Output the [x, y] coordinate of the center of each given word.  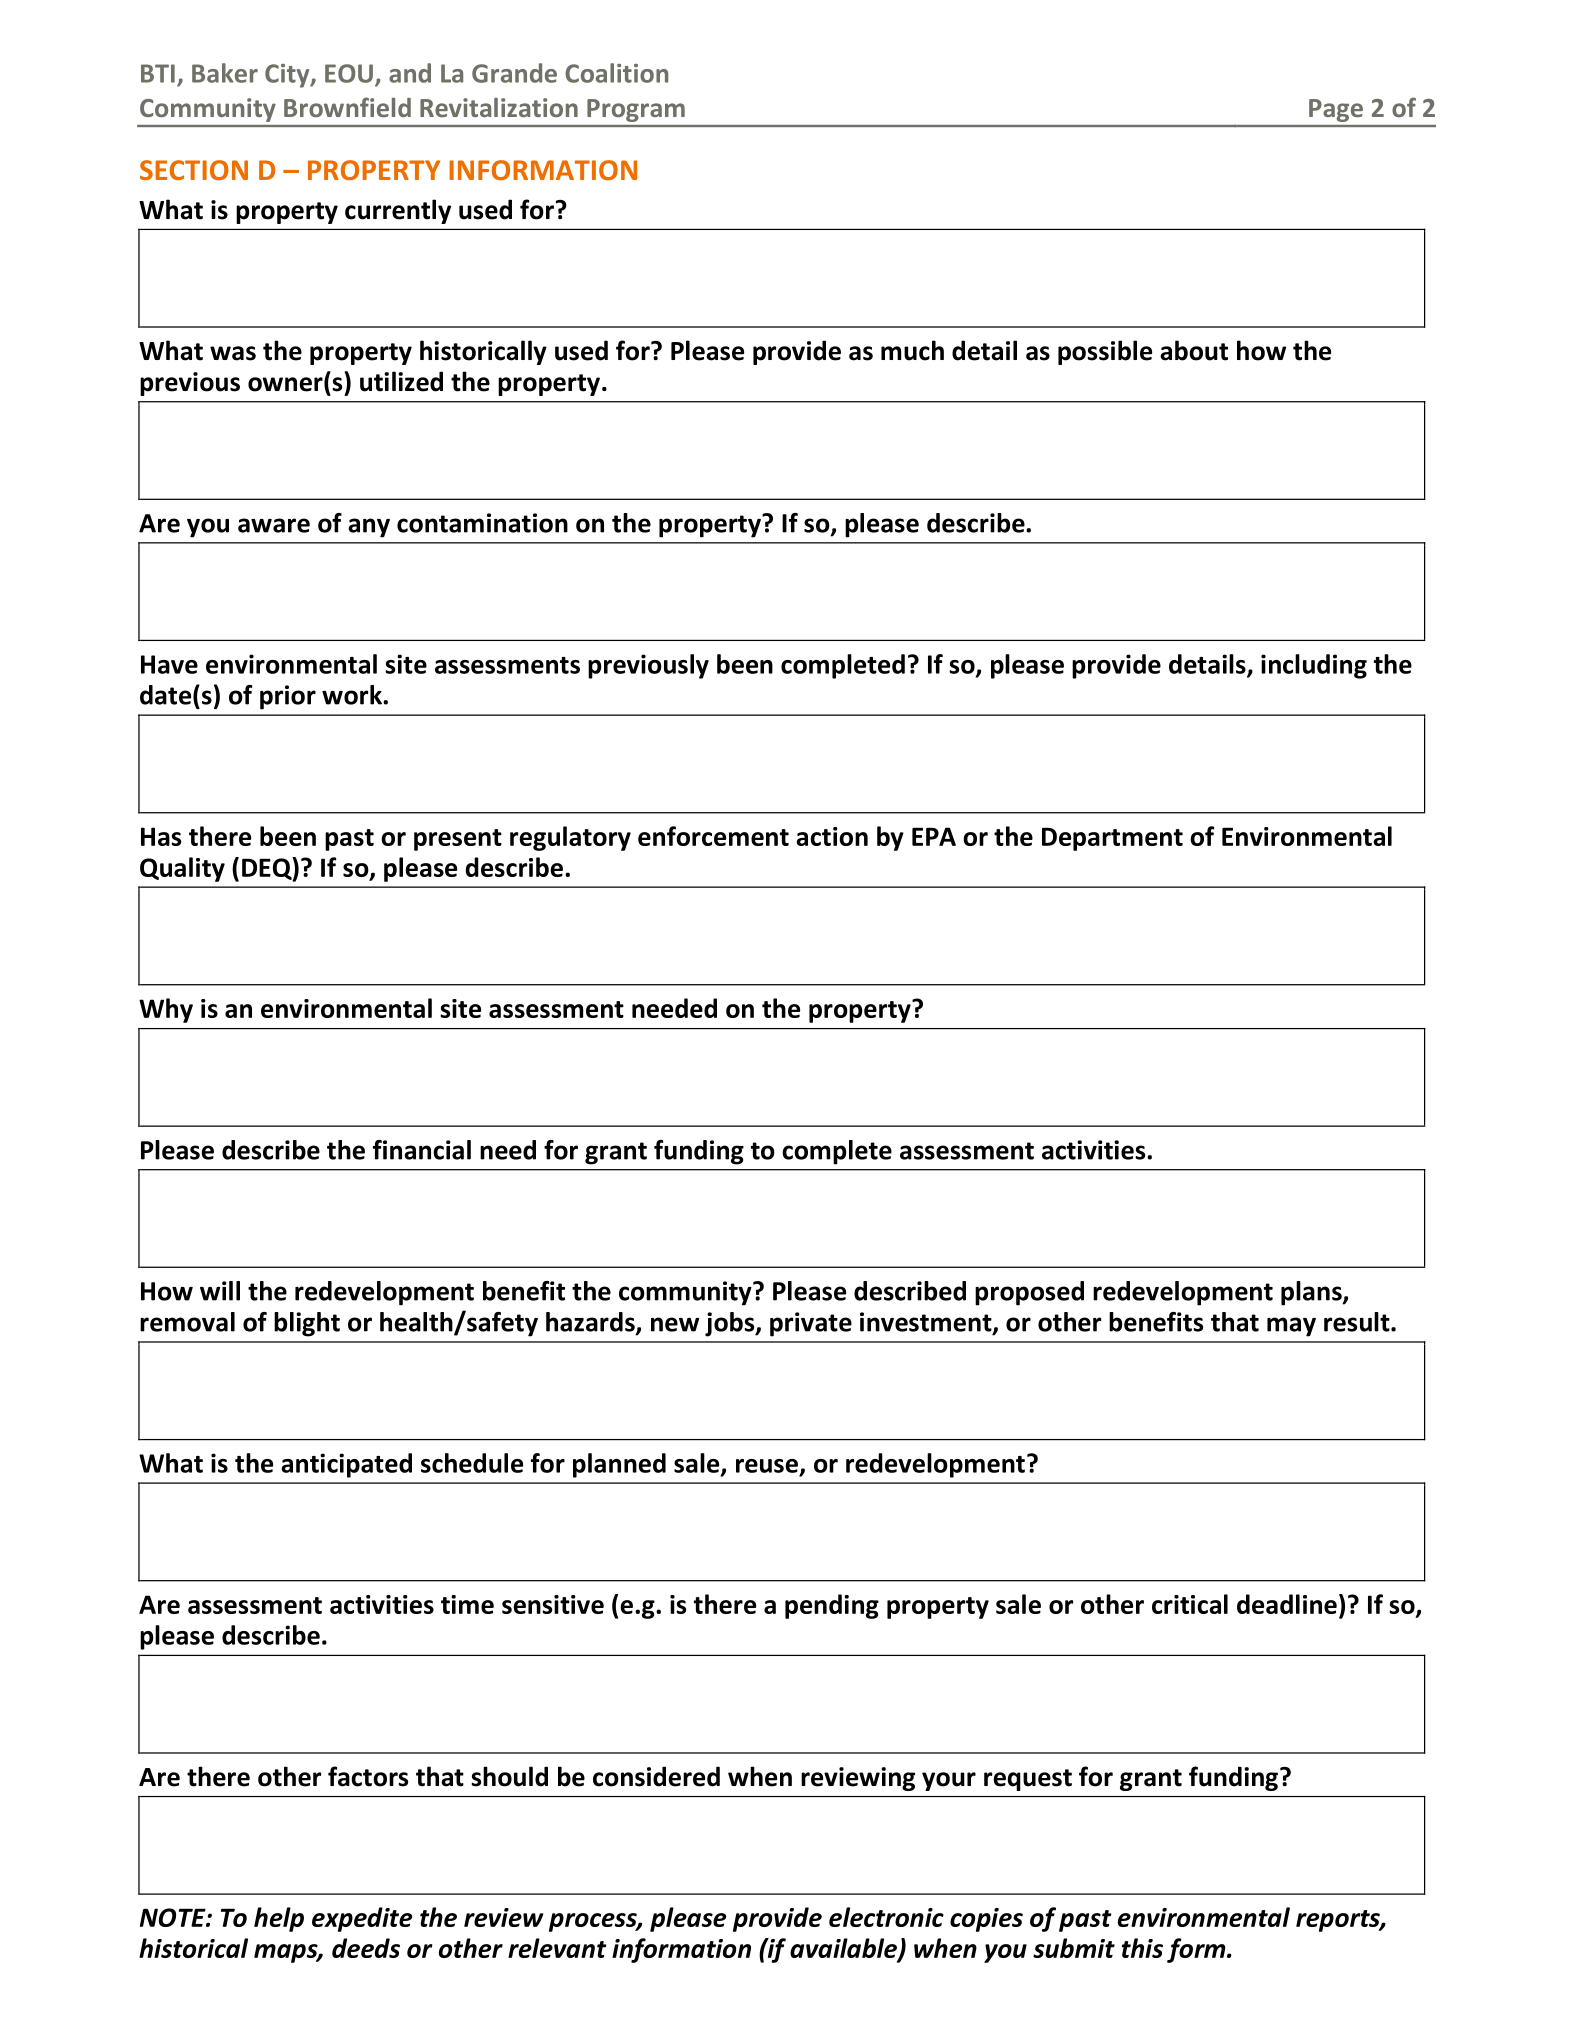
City [288, 76]
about [1194, 350]
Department [1112, 839]
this [1142, 1948]
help [279, 1919]
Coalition [616, 73]
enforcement [713, 836]
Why [166, 1010]
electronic [886, 1917]
